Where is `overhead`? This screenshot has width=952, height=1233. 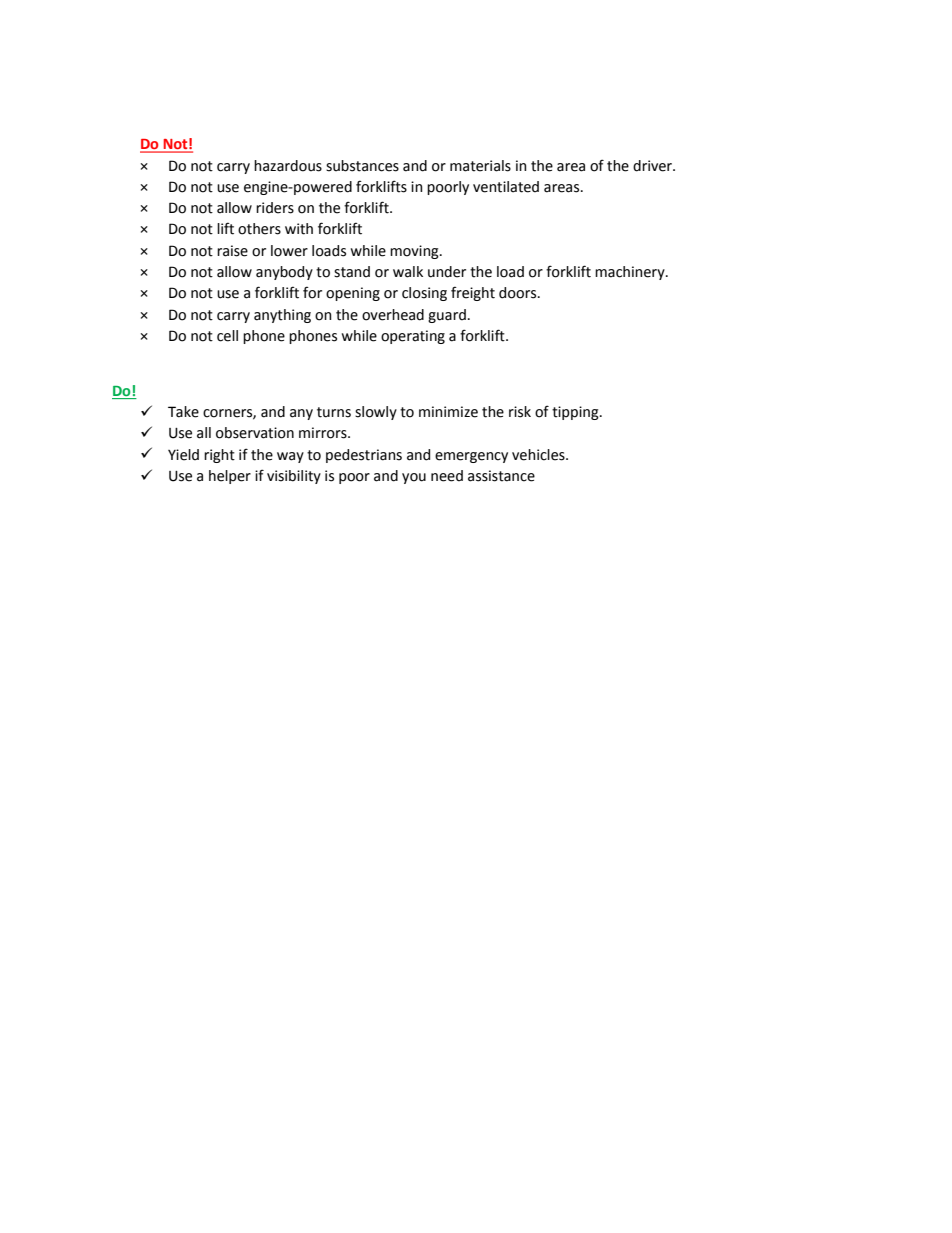 overhead is located at coordinates (393, 315).
